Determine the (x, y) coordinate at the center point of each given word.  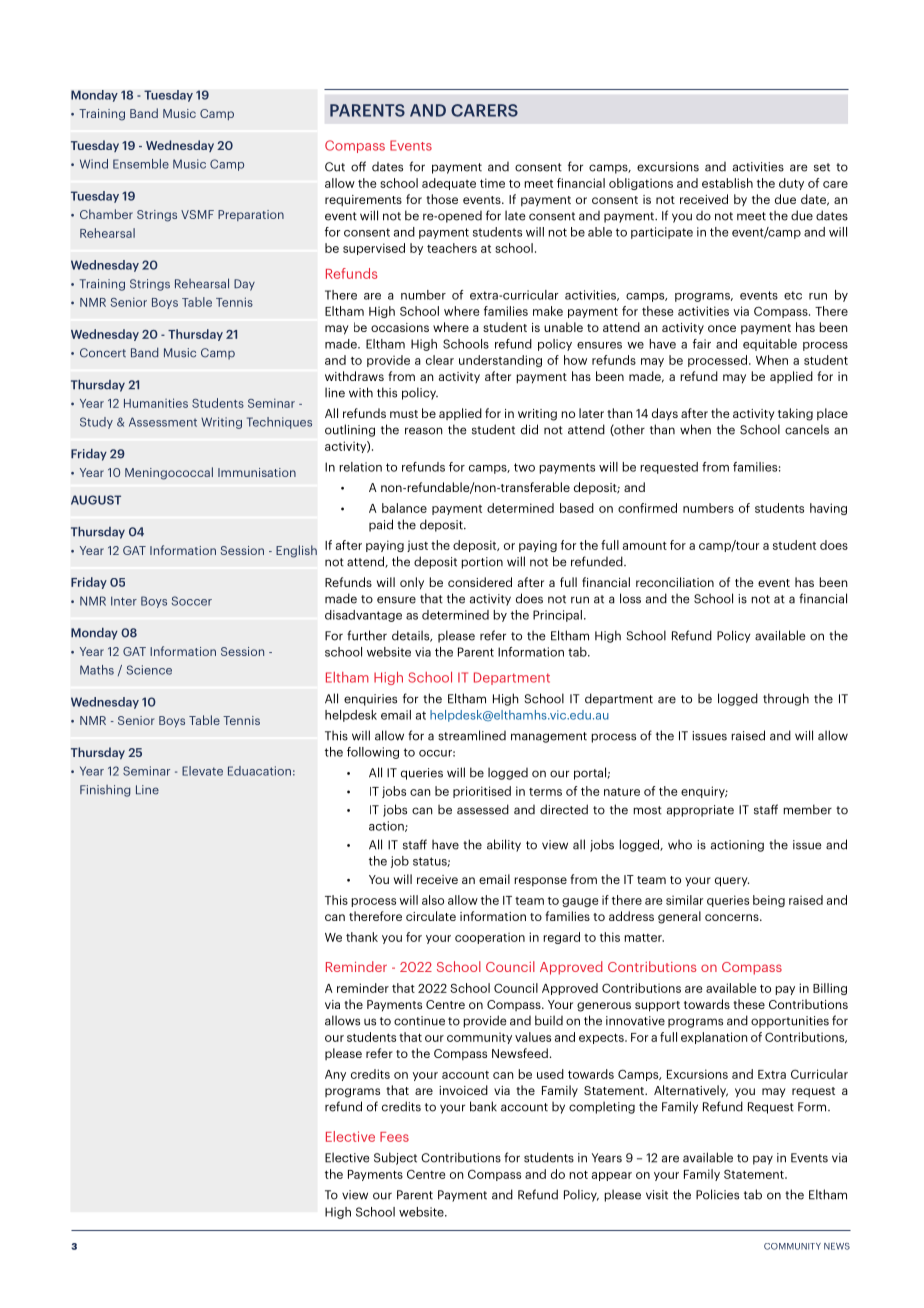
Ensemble (141, 164)
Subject (395, 1158)
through (786, 699)
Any (335, 1075)
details (412, 636)
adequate (449, 184)
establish (727, 183)
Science (149, 670)
